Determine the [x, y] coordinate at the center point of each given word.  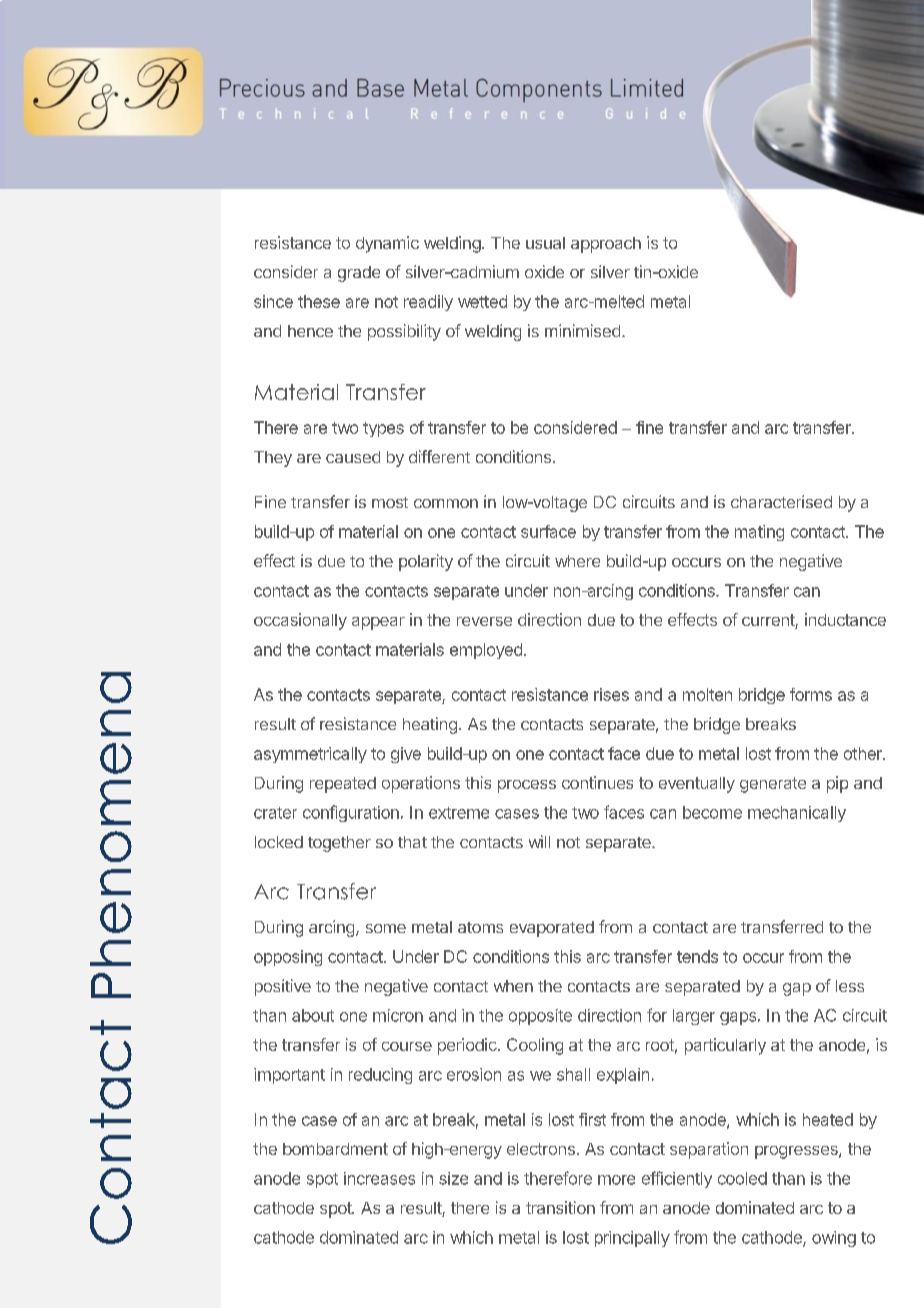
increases [379, 1178]
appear [378, 623]
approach [606, 245]
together [339, 844]
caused [353, 457]
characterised [781, 501]
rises [611, 694]
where [577, 561]
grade [359, 274]
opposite [540, 1017]
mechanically [797, 814]
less [850, 986]
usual [545, 243]
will [539, 841]
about [313, 1015]
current [769, 621]
